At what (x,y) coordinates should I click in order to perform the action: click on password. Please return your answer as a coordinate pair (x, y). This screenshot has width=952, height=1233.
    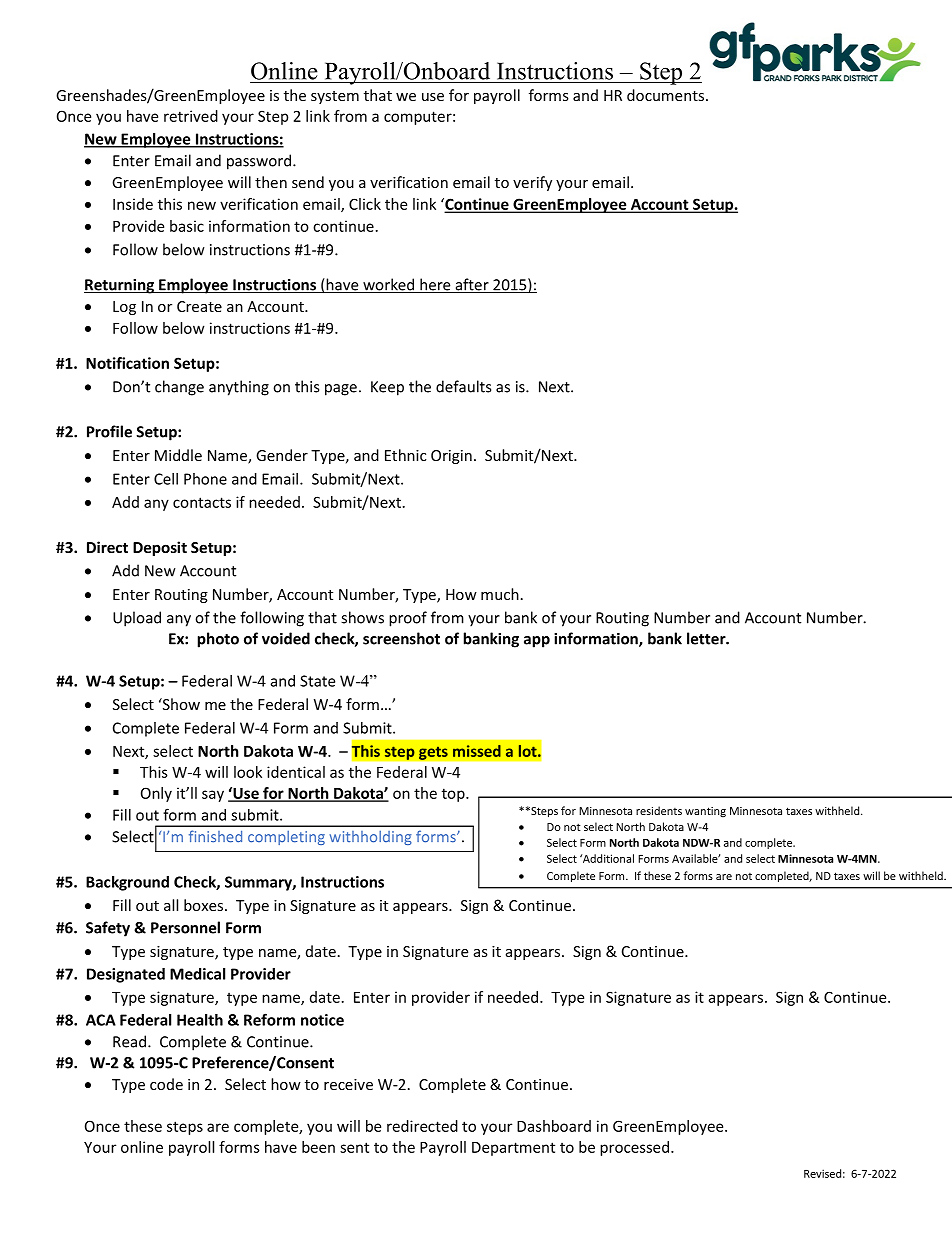
    Looking at the image, I should click on (260, 162).
